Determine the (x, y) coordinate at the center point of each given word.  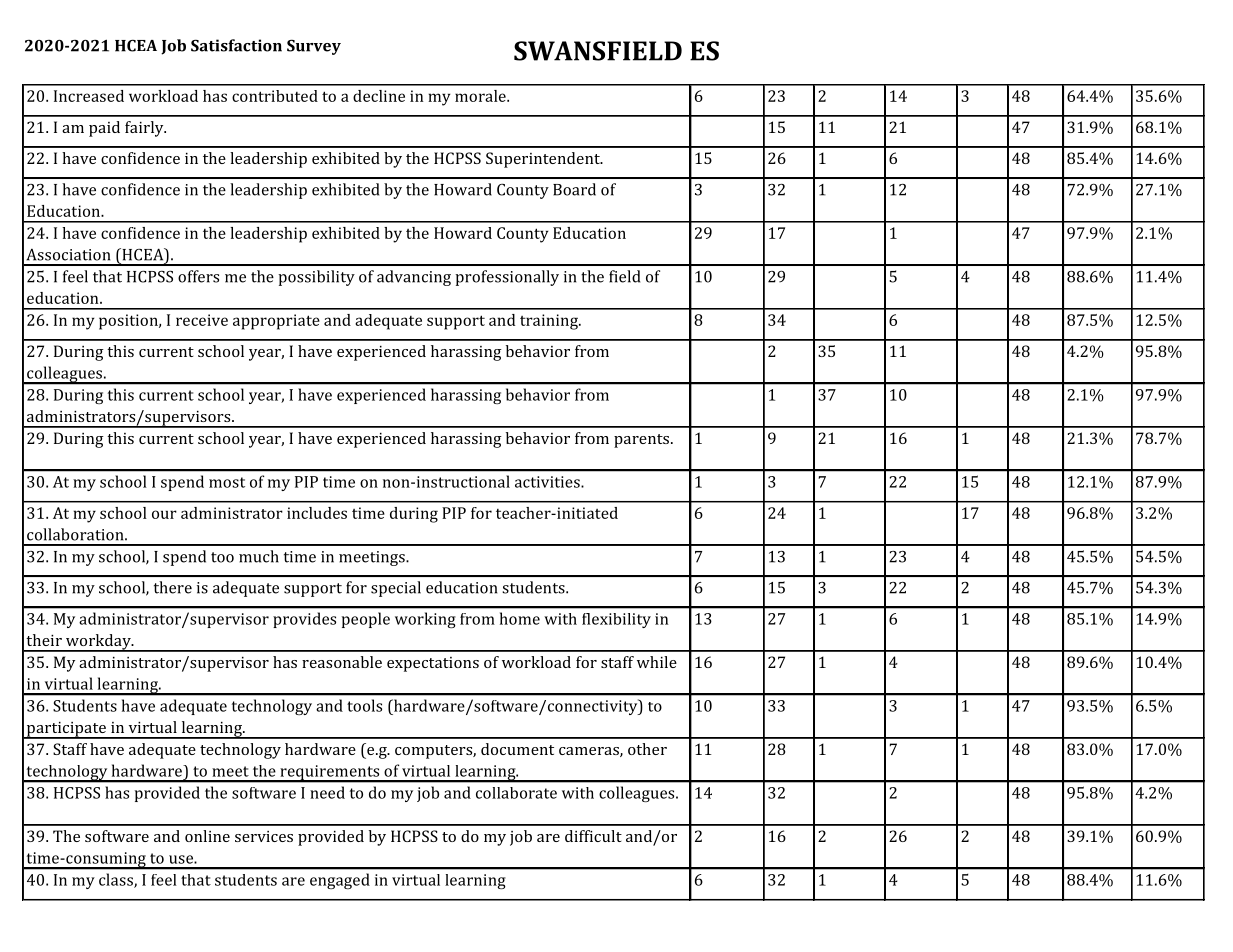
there (173, 587)
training (550, 322)
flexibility (616, 620)
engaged (340, 881)
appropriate (276, 322)
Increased (89, 96)
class (117, 880)
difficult (593, 836)
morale (481, 96)
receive (202, 320)
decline (379, 96)
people (366, 620)
